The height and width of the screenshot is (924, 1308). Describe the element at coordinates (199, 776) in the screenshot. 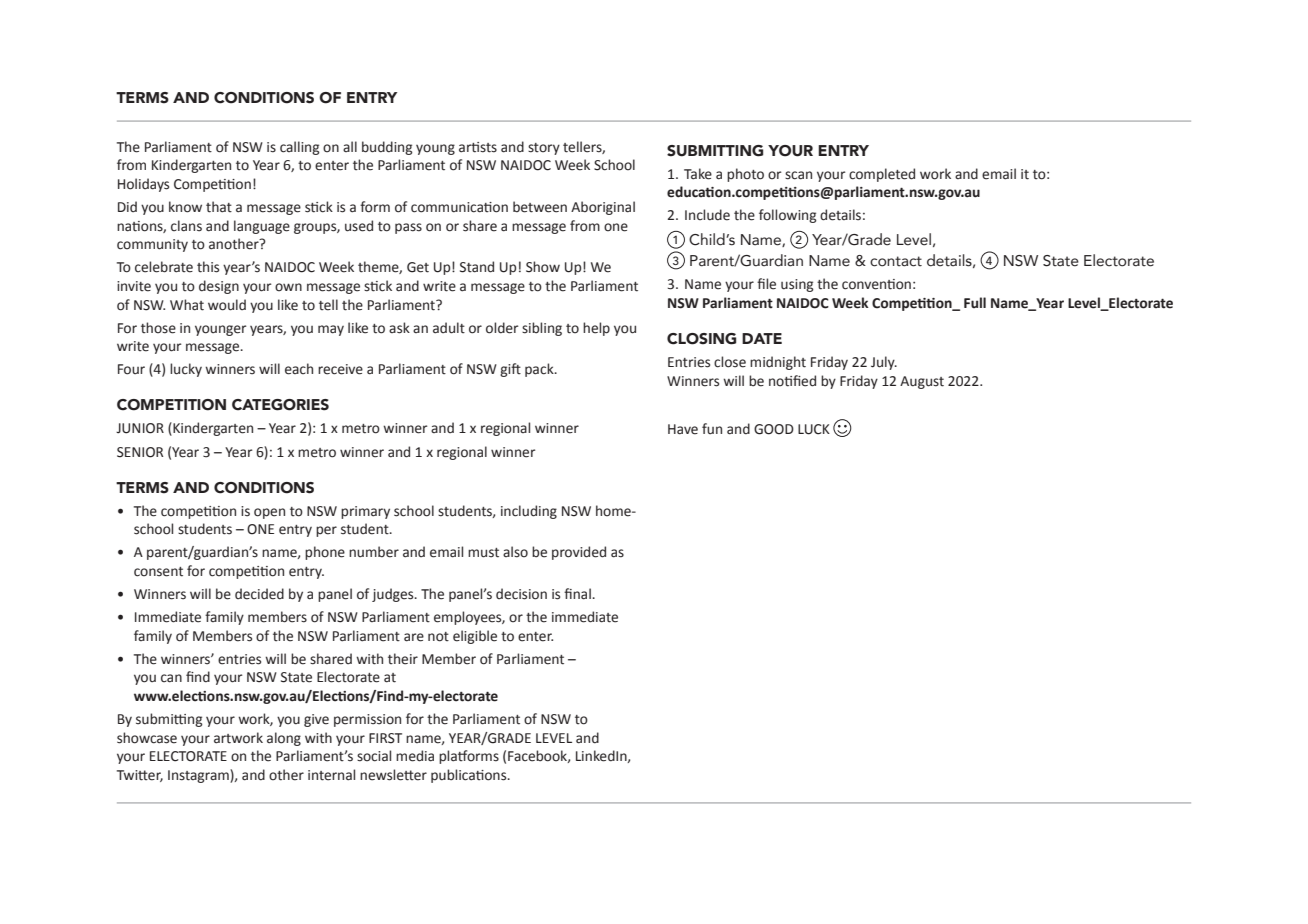

I see `Instagram` at that location.
